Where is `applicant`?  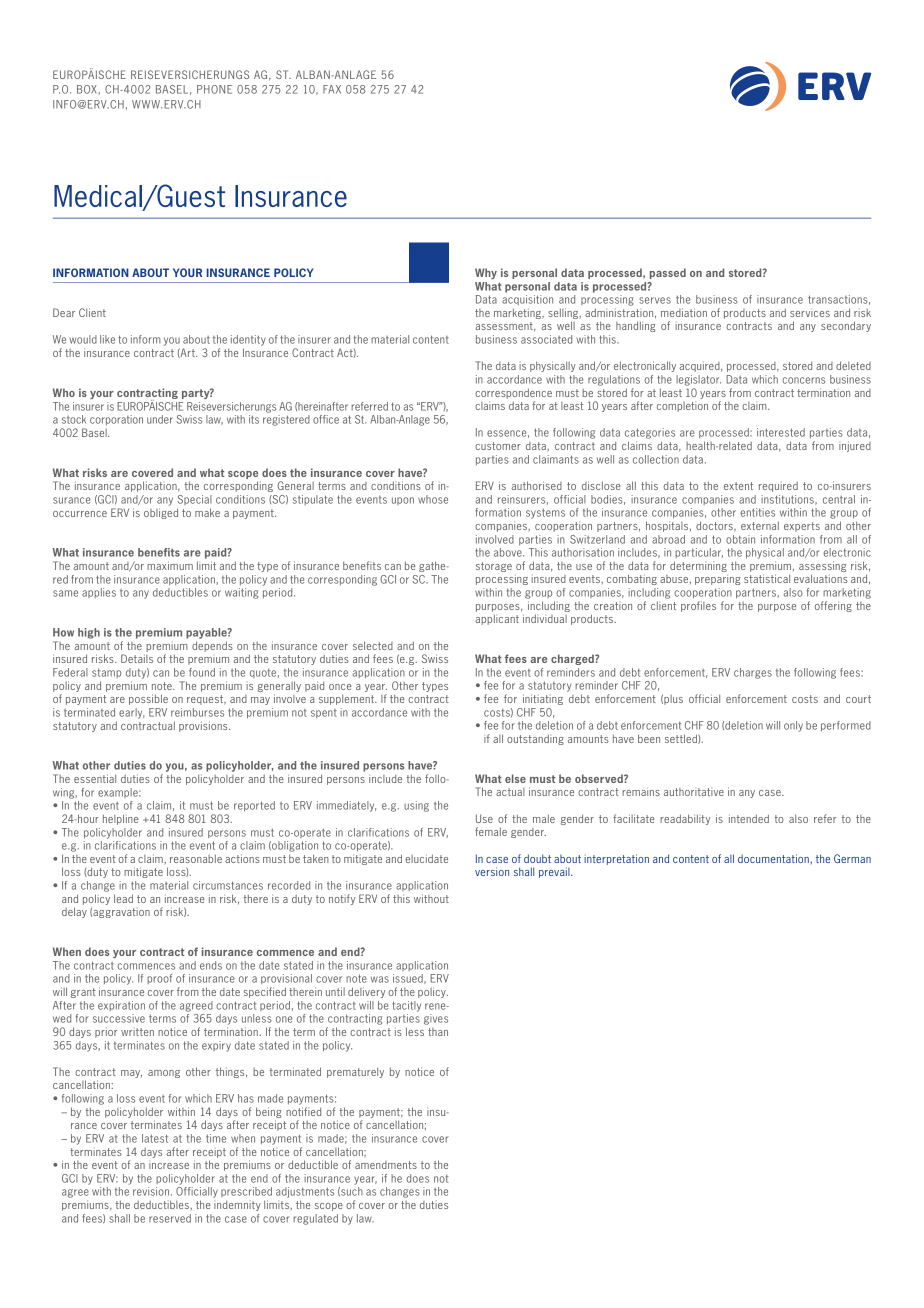
applicant is located at coordinates (497, 619).
